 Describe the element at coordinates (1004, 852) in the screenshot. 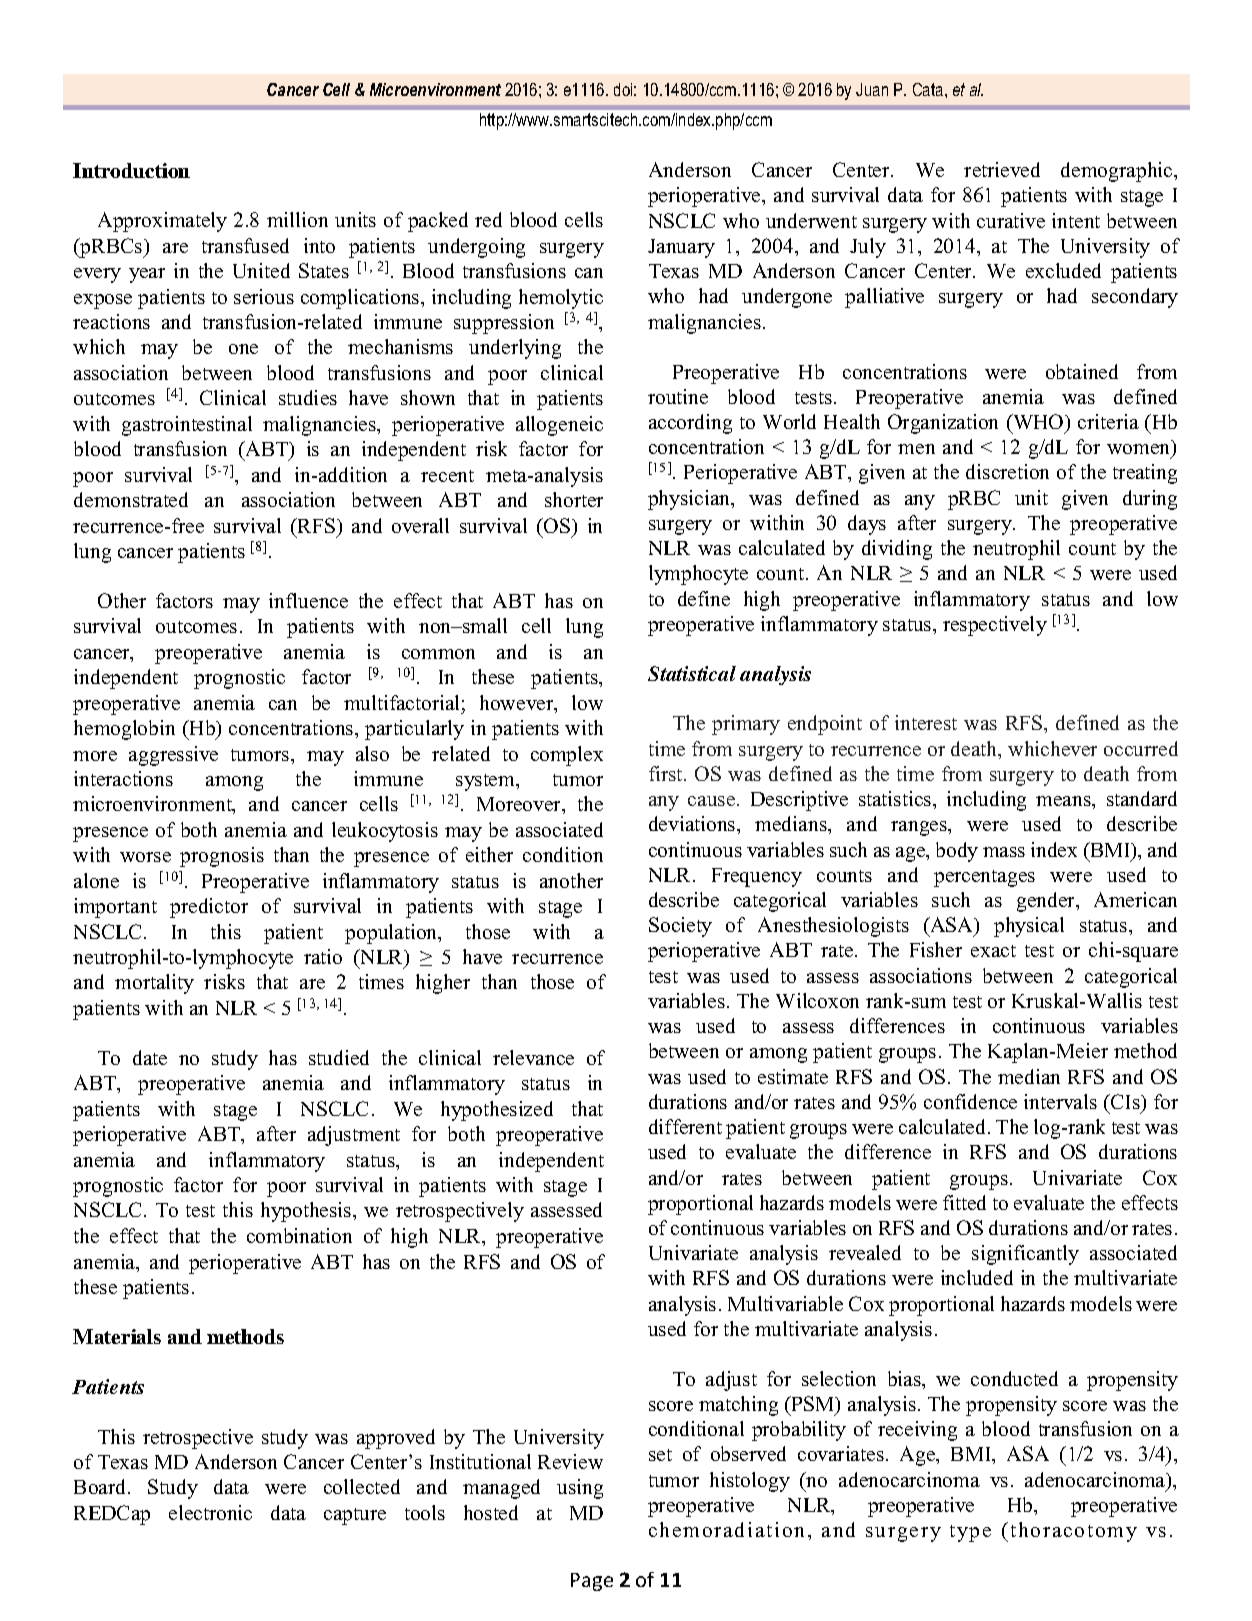

I see `mass` at that location.
